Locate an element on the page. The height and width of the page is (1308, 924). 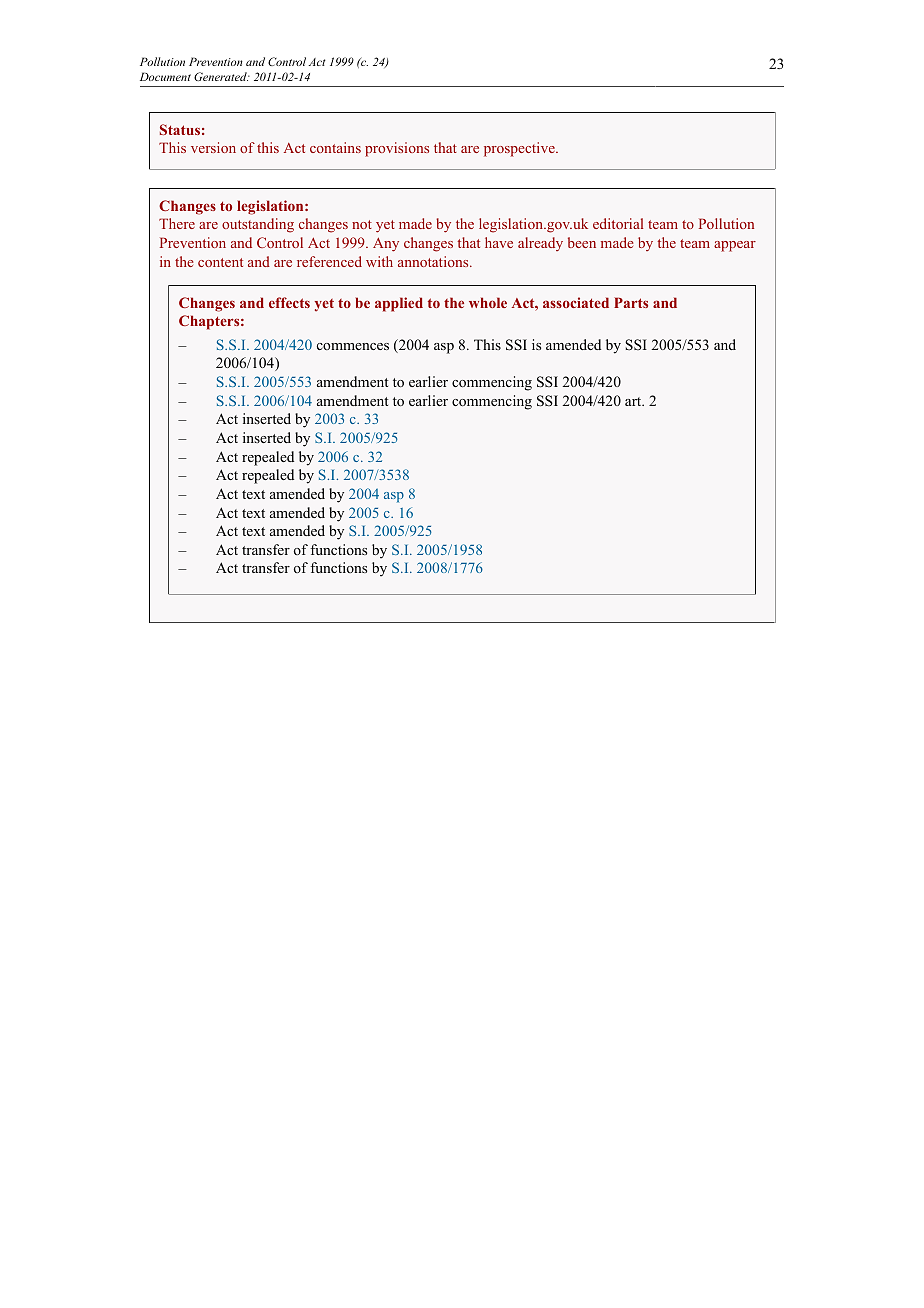
outstanding is located at coordinates (258, 225).
